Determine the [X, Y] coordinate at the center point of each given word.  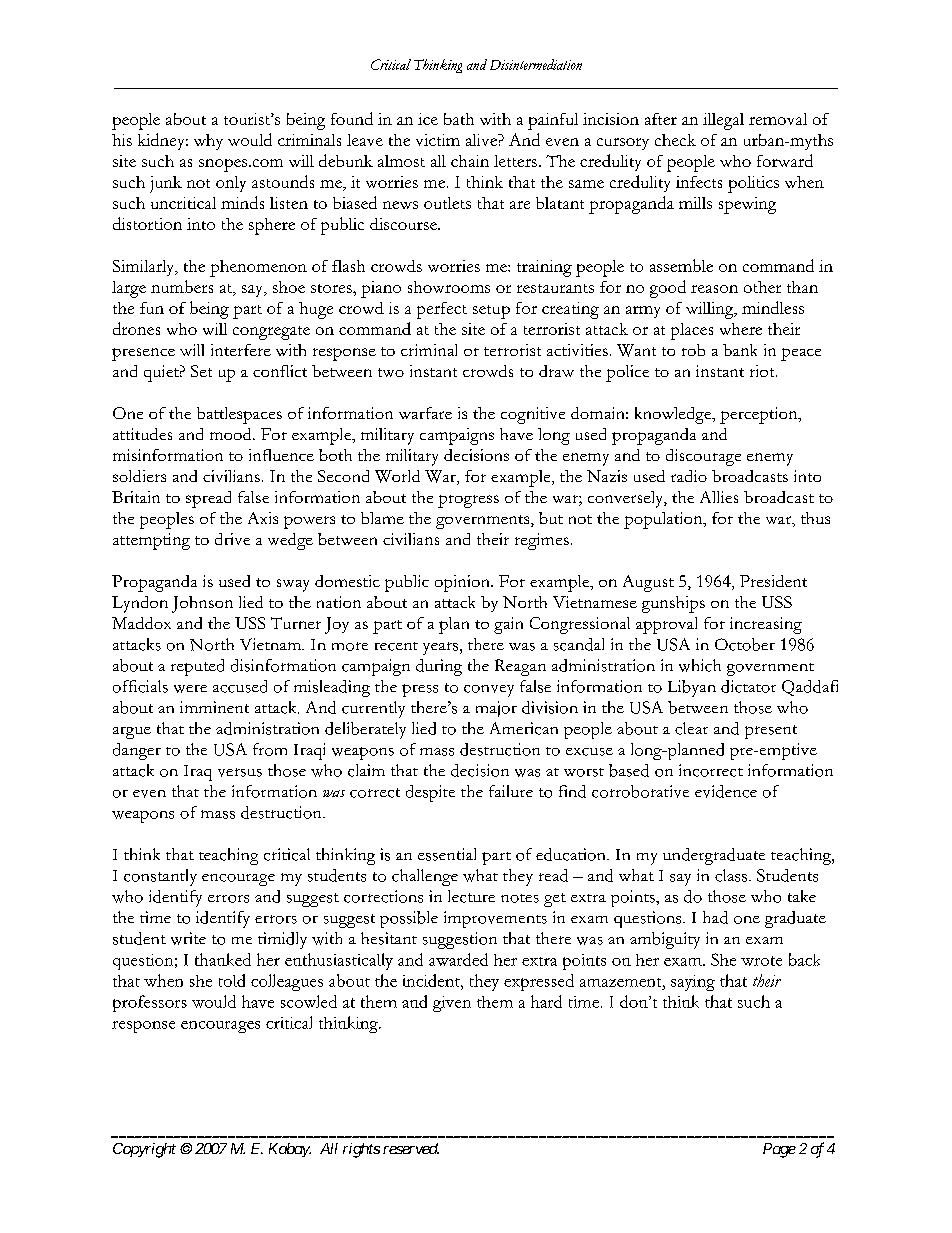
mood [232, 434]
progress [468, 501]
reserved [411, 1148]
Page [779, 1150]
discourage [703, 457]
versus [240, 772]
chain [470, 161]
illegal [723, 121]
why [208, 142]
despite [430, 793]
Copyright [144, 1150]
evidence [726, 791]
